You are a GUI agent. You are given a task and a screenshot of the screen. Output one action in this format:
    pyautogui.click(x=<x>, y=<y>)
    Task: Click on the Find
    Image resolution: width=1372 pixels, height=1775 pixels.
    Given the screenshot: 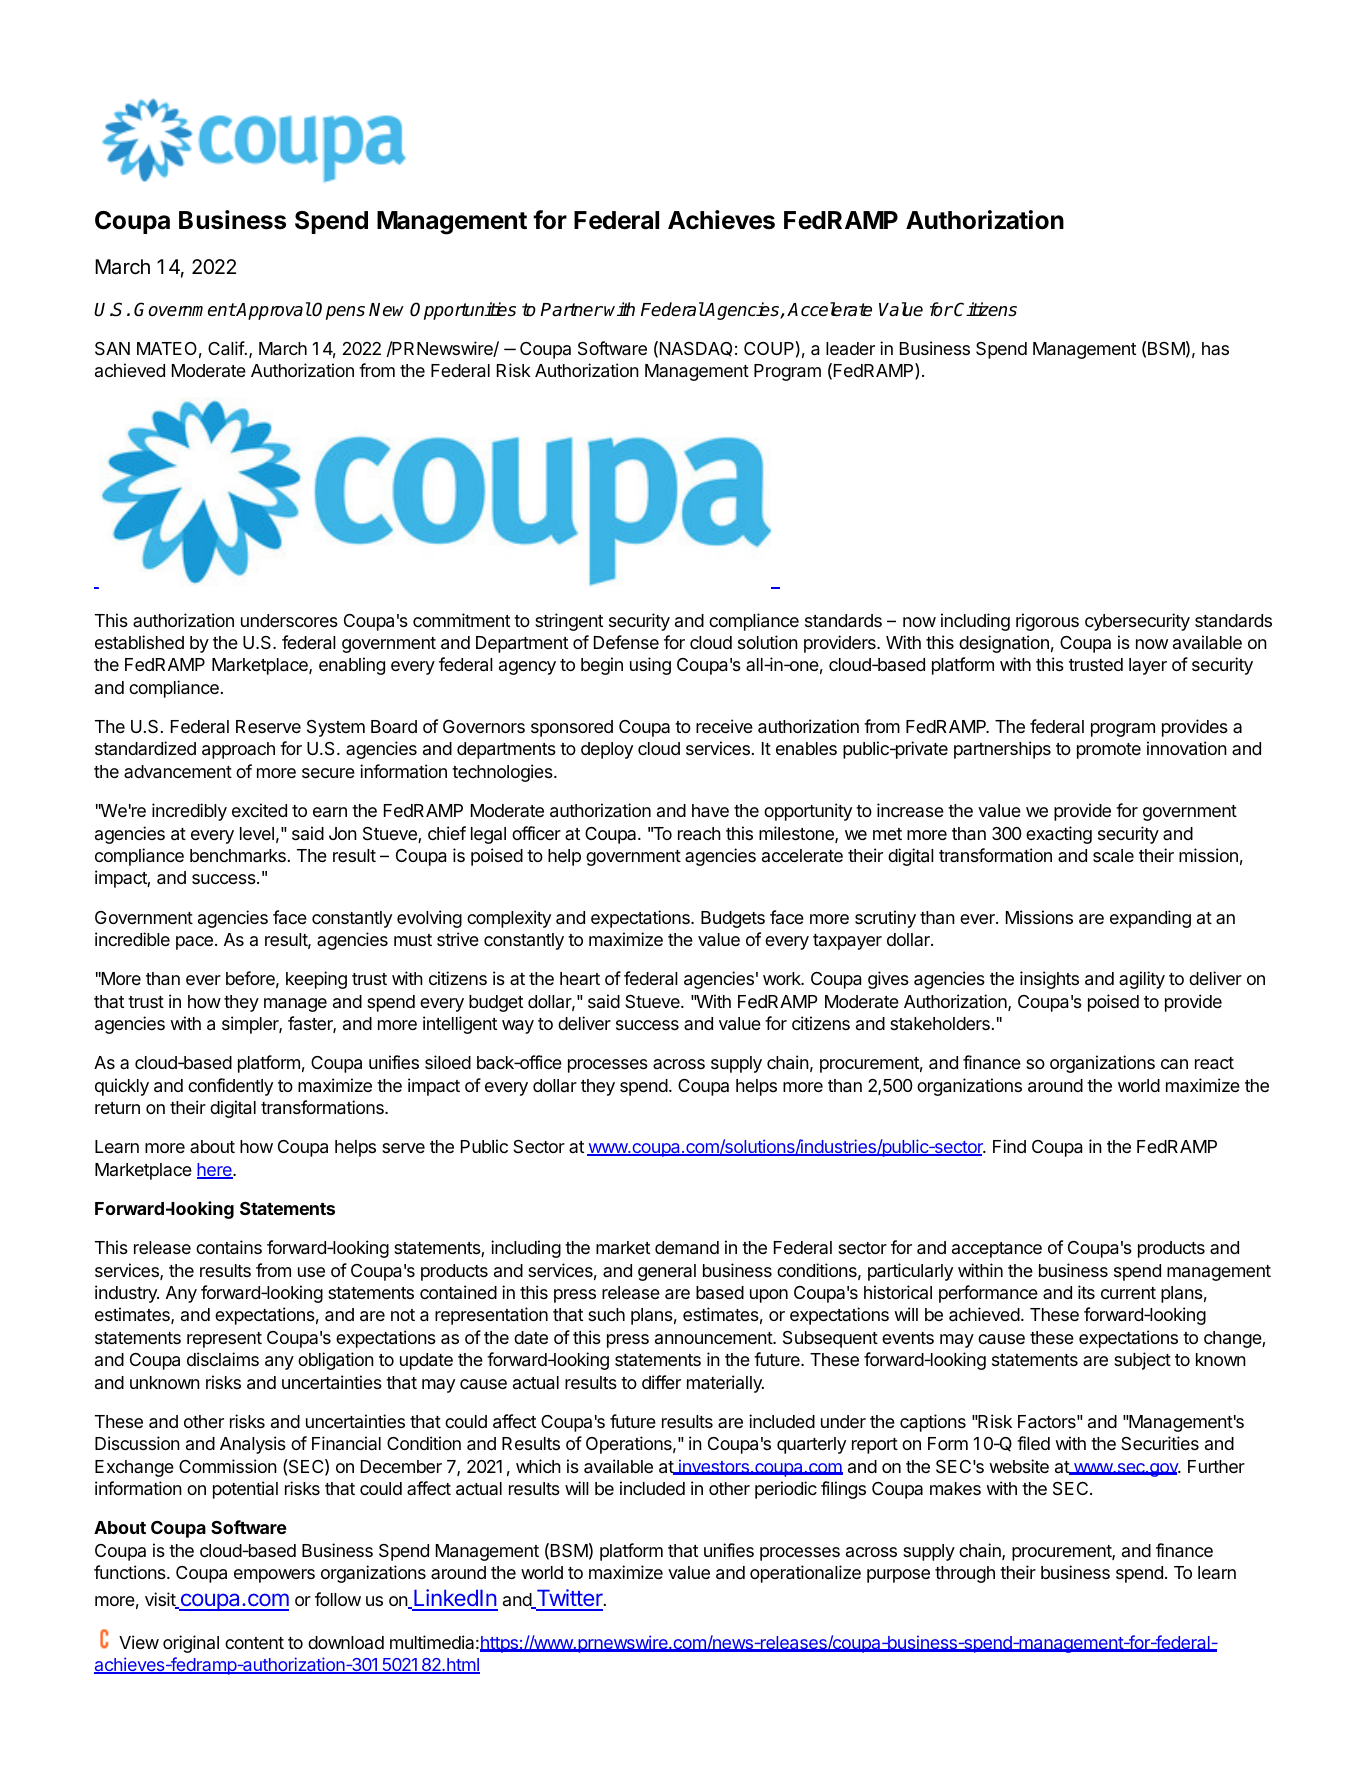 What is the action you would take?
    pyautogui.click(x=1009, y=1146)
